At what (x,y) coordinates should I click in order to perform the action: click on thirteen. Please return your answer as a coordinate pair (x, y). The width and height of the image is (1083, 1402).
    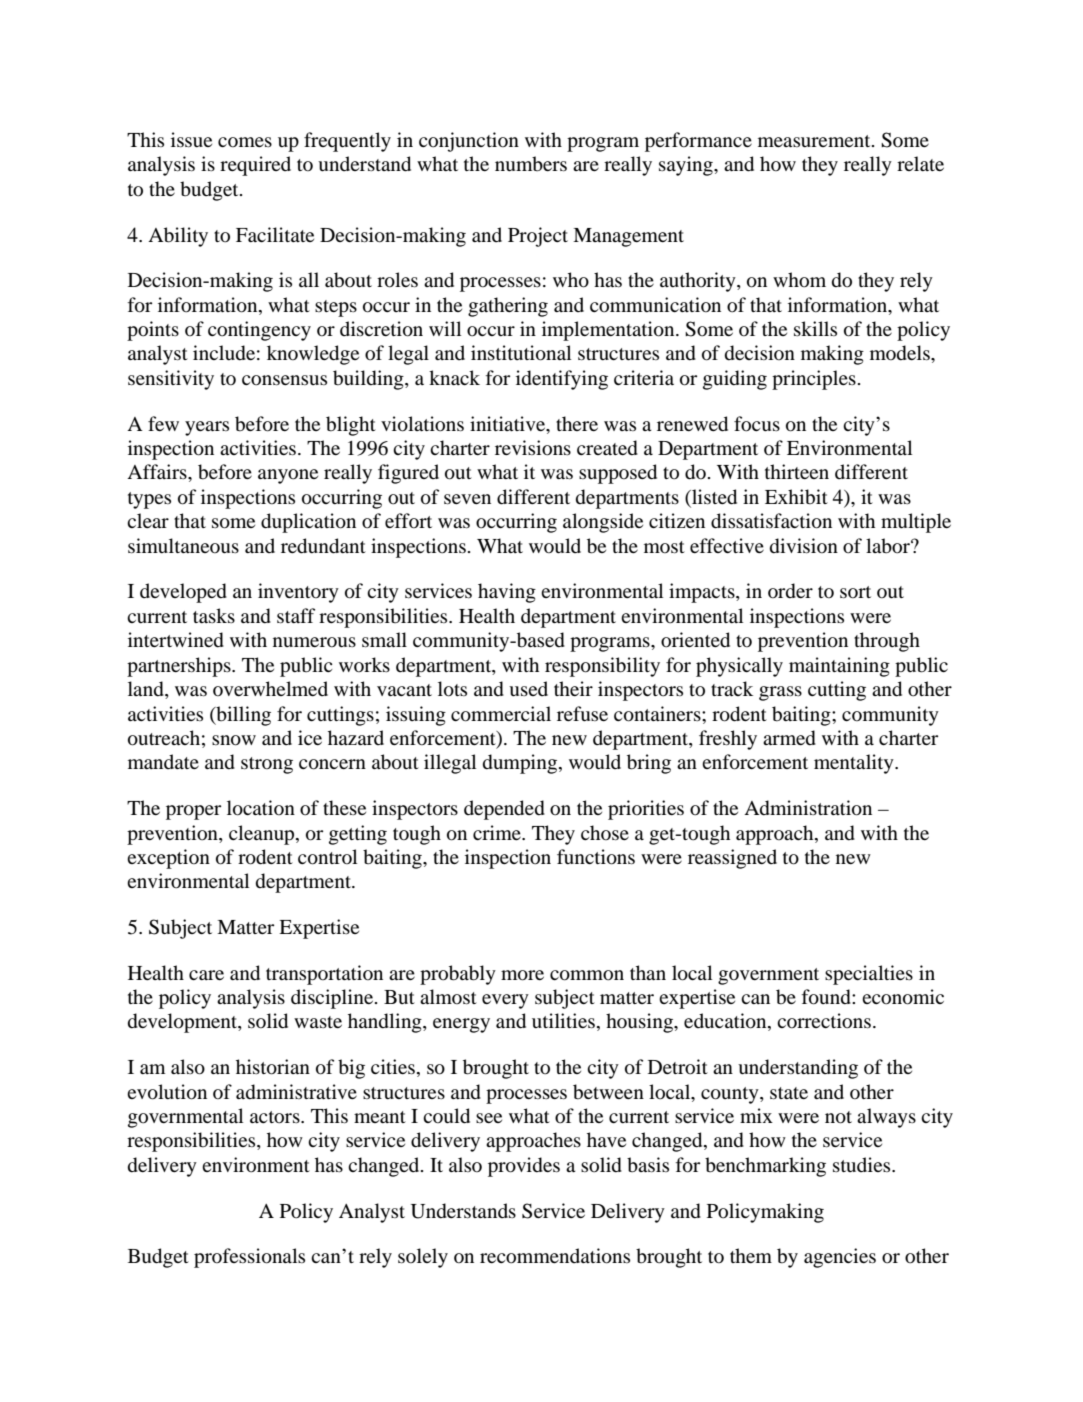
    Looking at the image, I should click on (797, 471).
